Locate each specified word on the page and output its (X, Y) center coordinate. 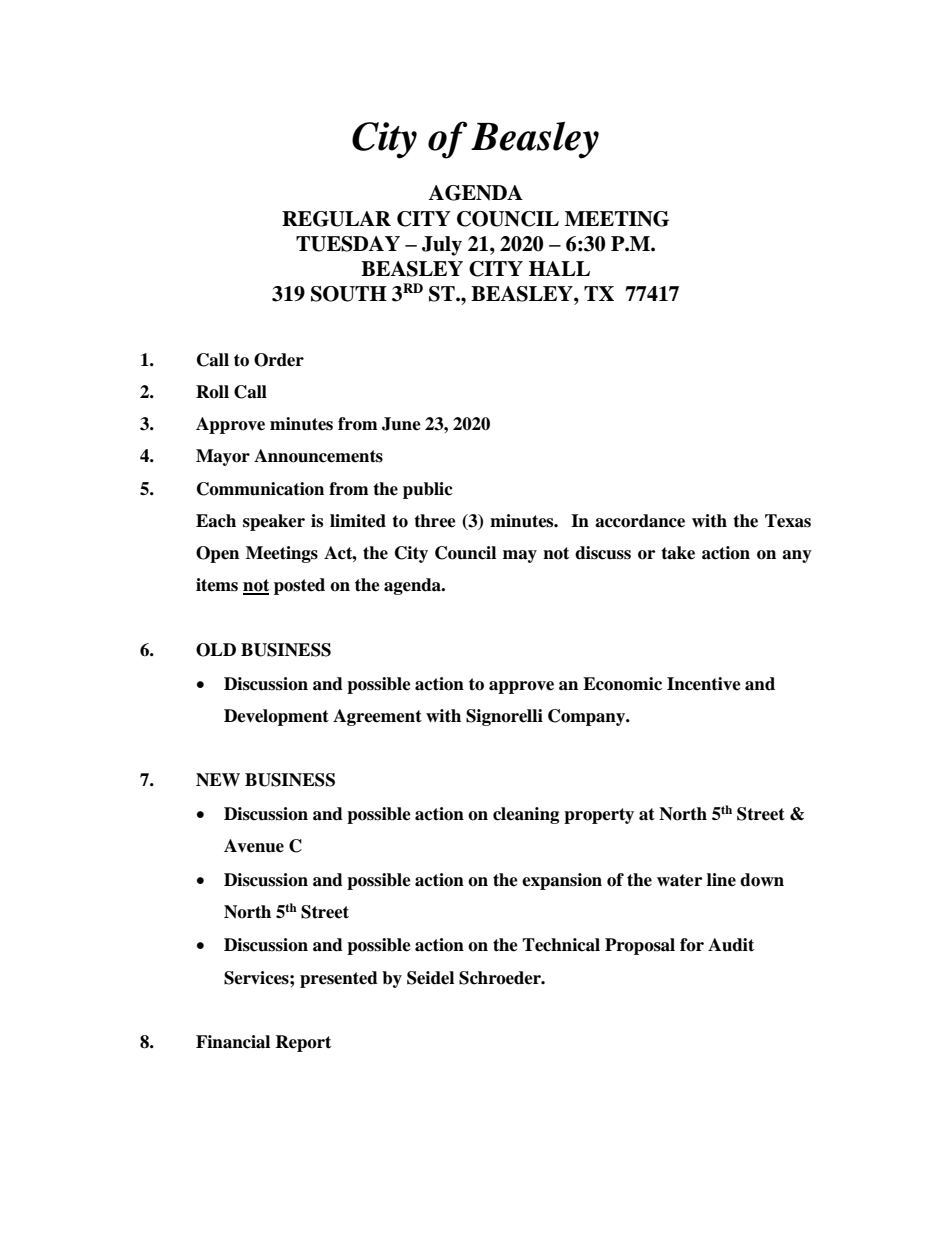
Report (303, 1043)
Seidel (430, 978)
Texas (788, 521)
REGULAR (336, 219)
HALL (559, 268)
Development (276, 717)
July (442, 246)
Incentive (704, 684)
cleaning (526, 815)
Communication (260, 489)
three (435, 521)
